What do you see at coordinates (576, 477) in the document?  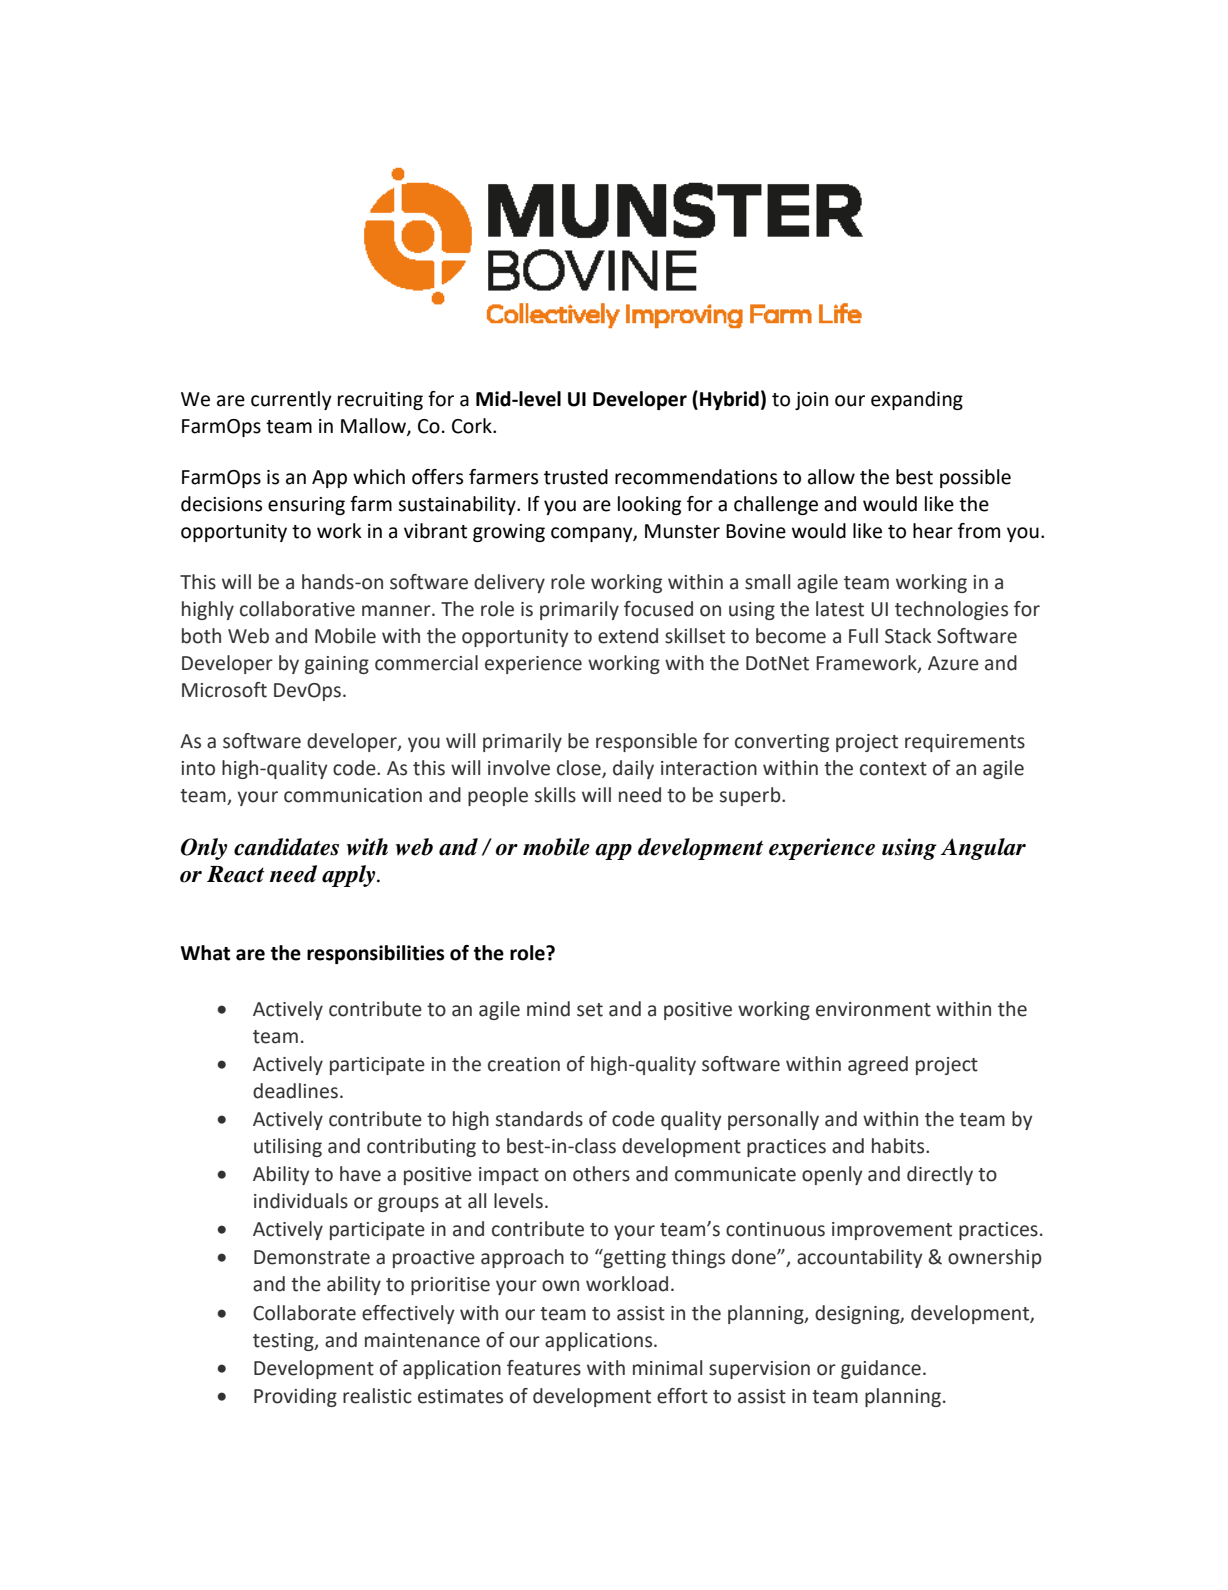 I see `trusted` at bounding box center [576, 477].
